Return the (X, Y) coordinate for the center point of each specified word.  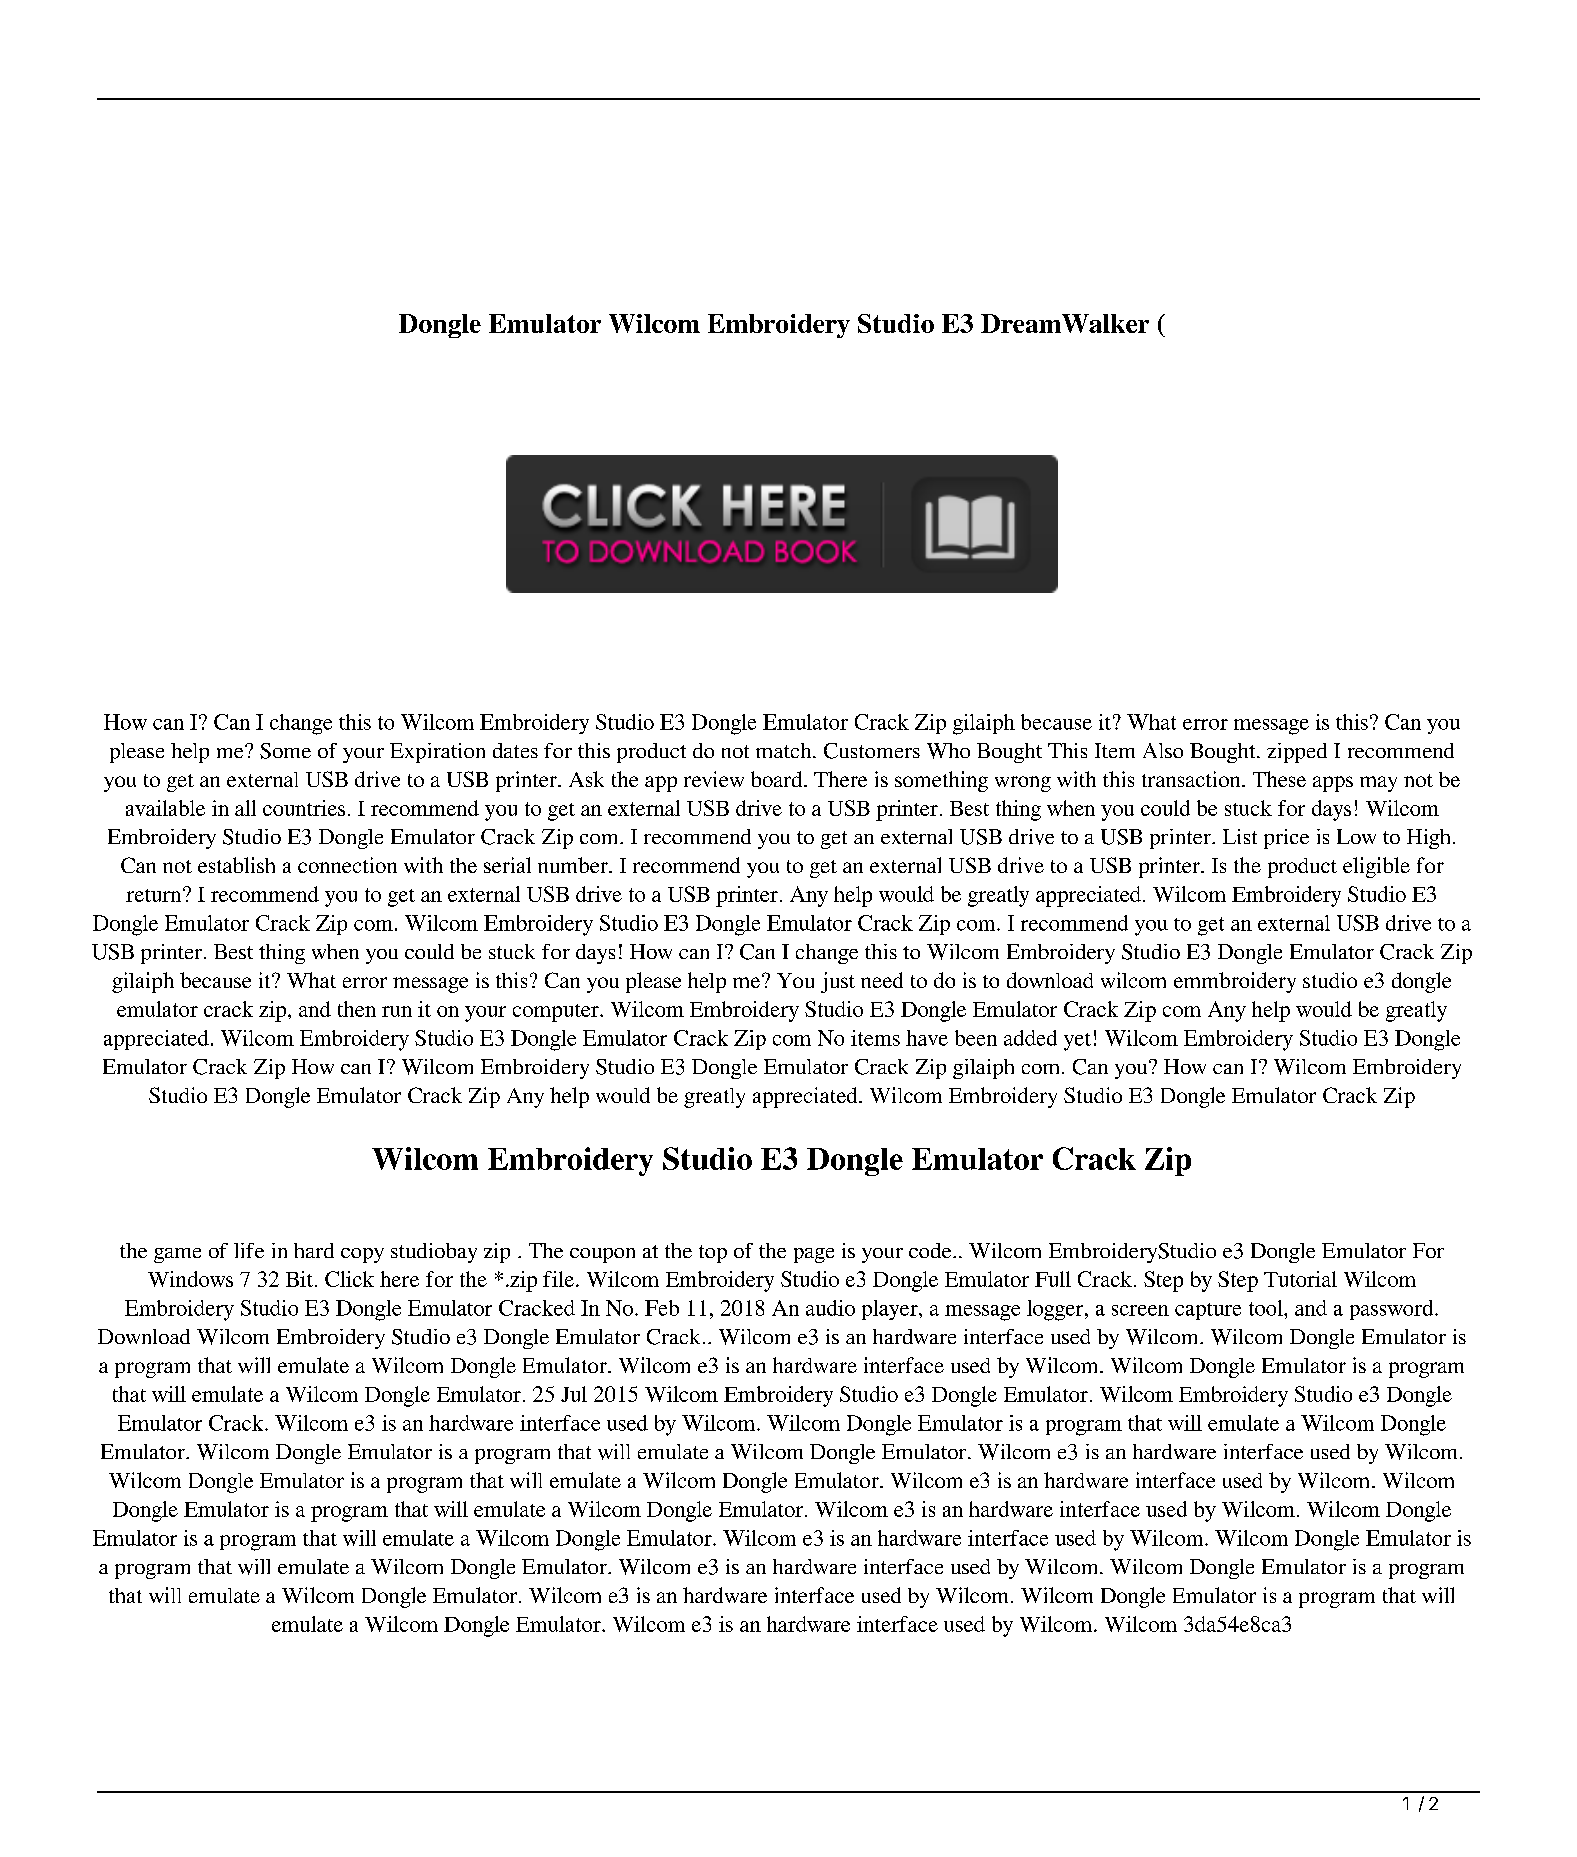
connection (347, 865)
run (397, 1011)
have (927, 1038)
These (1279, 779)
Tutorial (1300, 1279)
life (249, 1250)
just (838, 982)
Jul (574, 1394)
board (778, 779)
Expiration (437, 753)
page (814, 1255)
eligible (1376, 867)
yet (1077, 1042)
